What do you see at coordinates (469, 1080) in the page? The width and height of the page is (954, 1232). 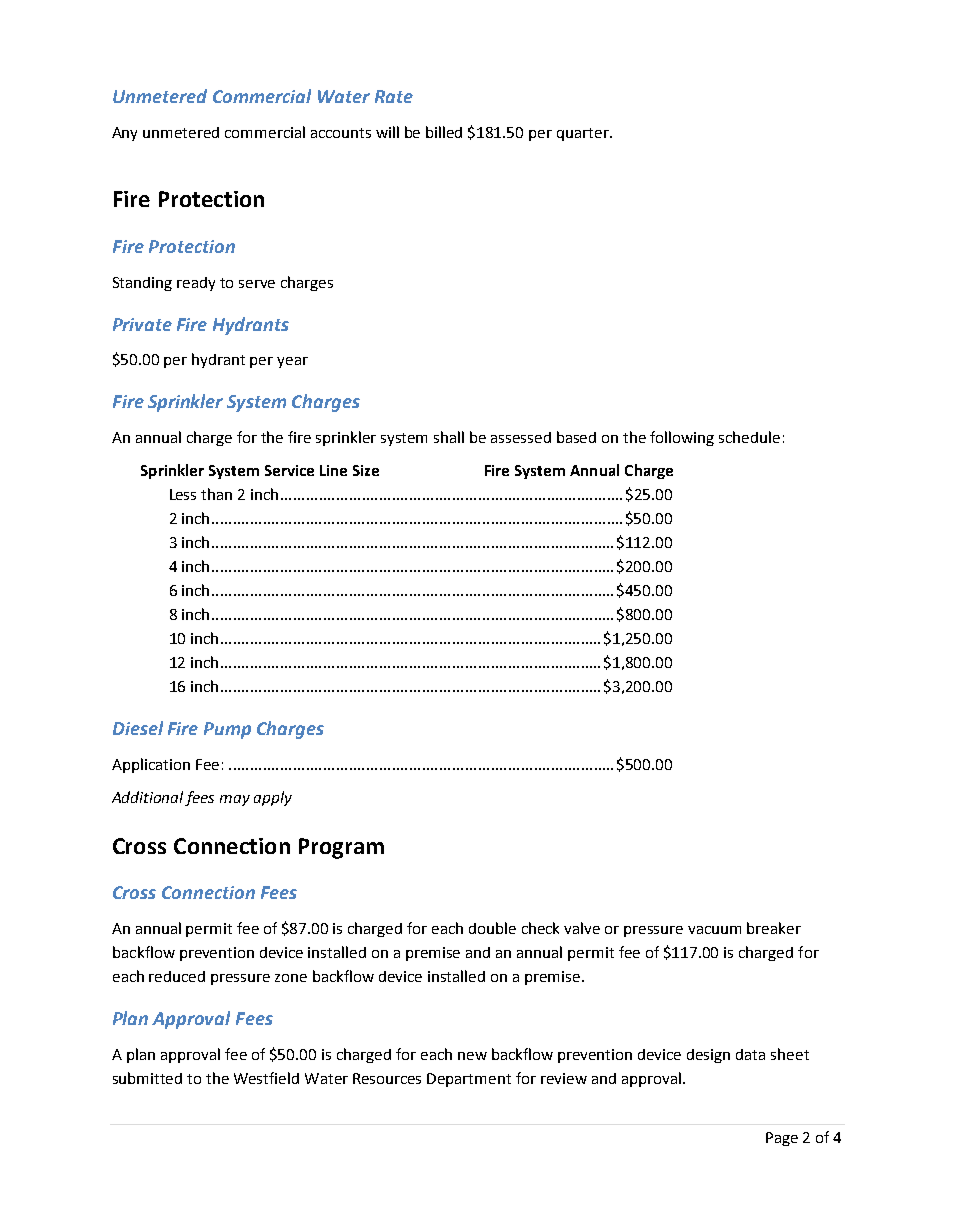 I see `Department` at bounding box center [469, 1080].
